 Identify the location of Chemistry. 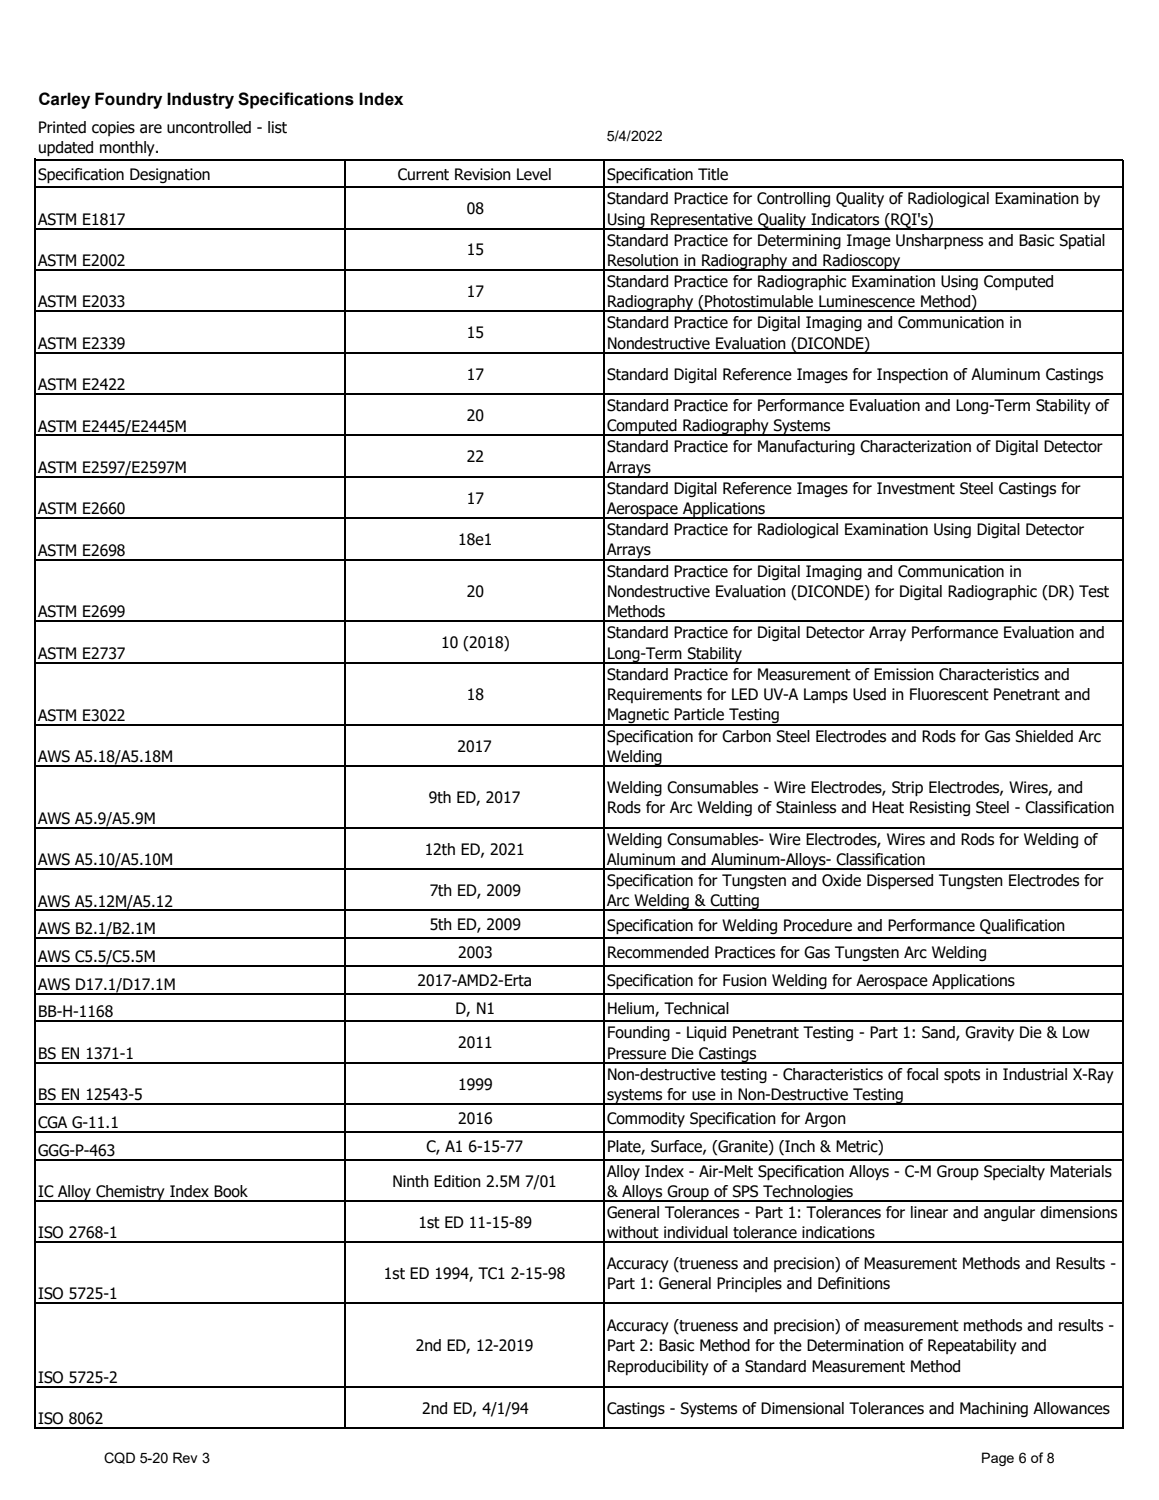
(130, 1193).
